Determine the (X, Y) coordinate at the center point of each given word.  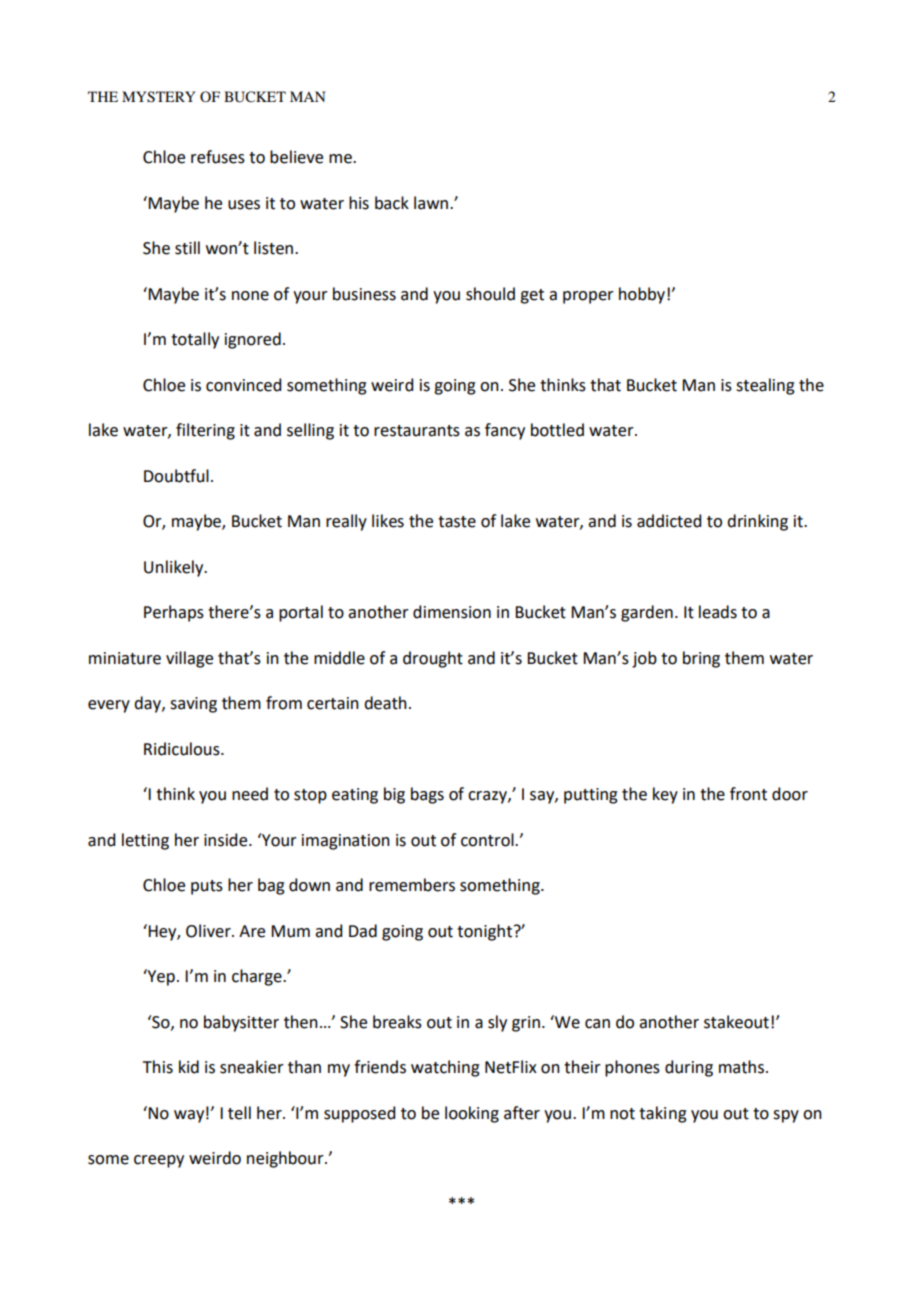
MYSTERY (158, 97)
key (665, 795)
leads (718, 612)
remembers (412, 885)
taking (663, 1114)
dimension (452, 612)
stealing (765, 386)
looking (472, 1114)
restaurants (417, 431)
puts (207, 887)
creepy (159, 1161)
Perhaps (174, 613)
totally (195, 340)
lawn (431, 203)
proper (588, 297)
